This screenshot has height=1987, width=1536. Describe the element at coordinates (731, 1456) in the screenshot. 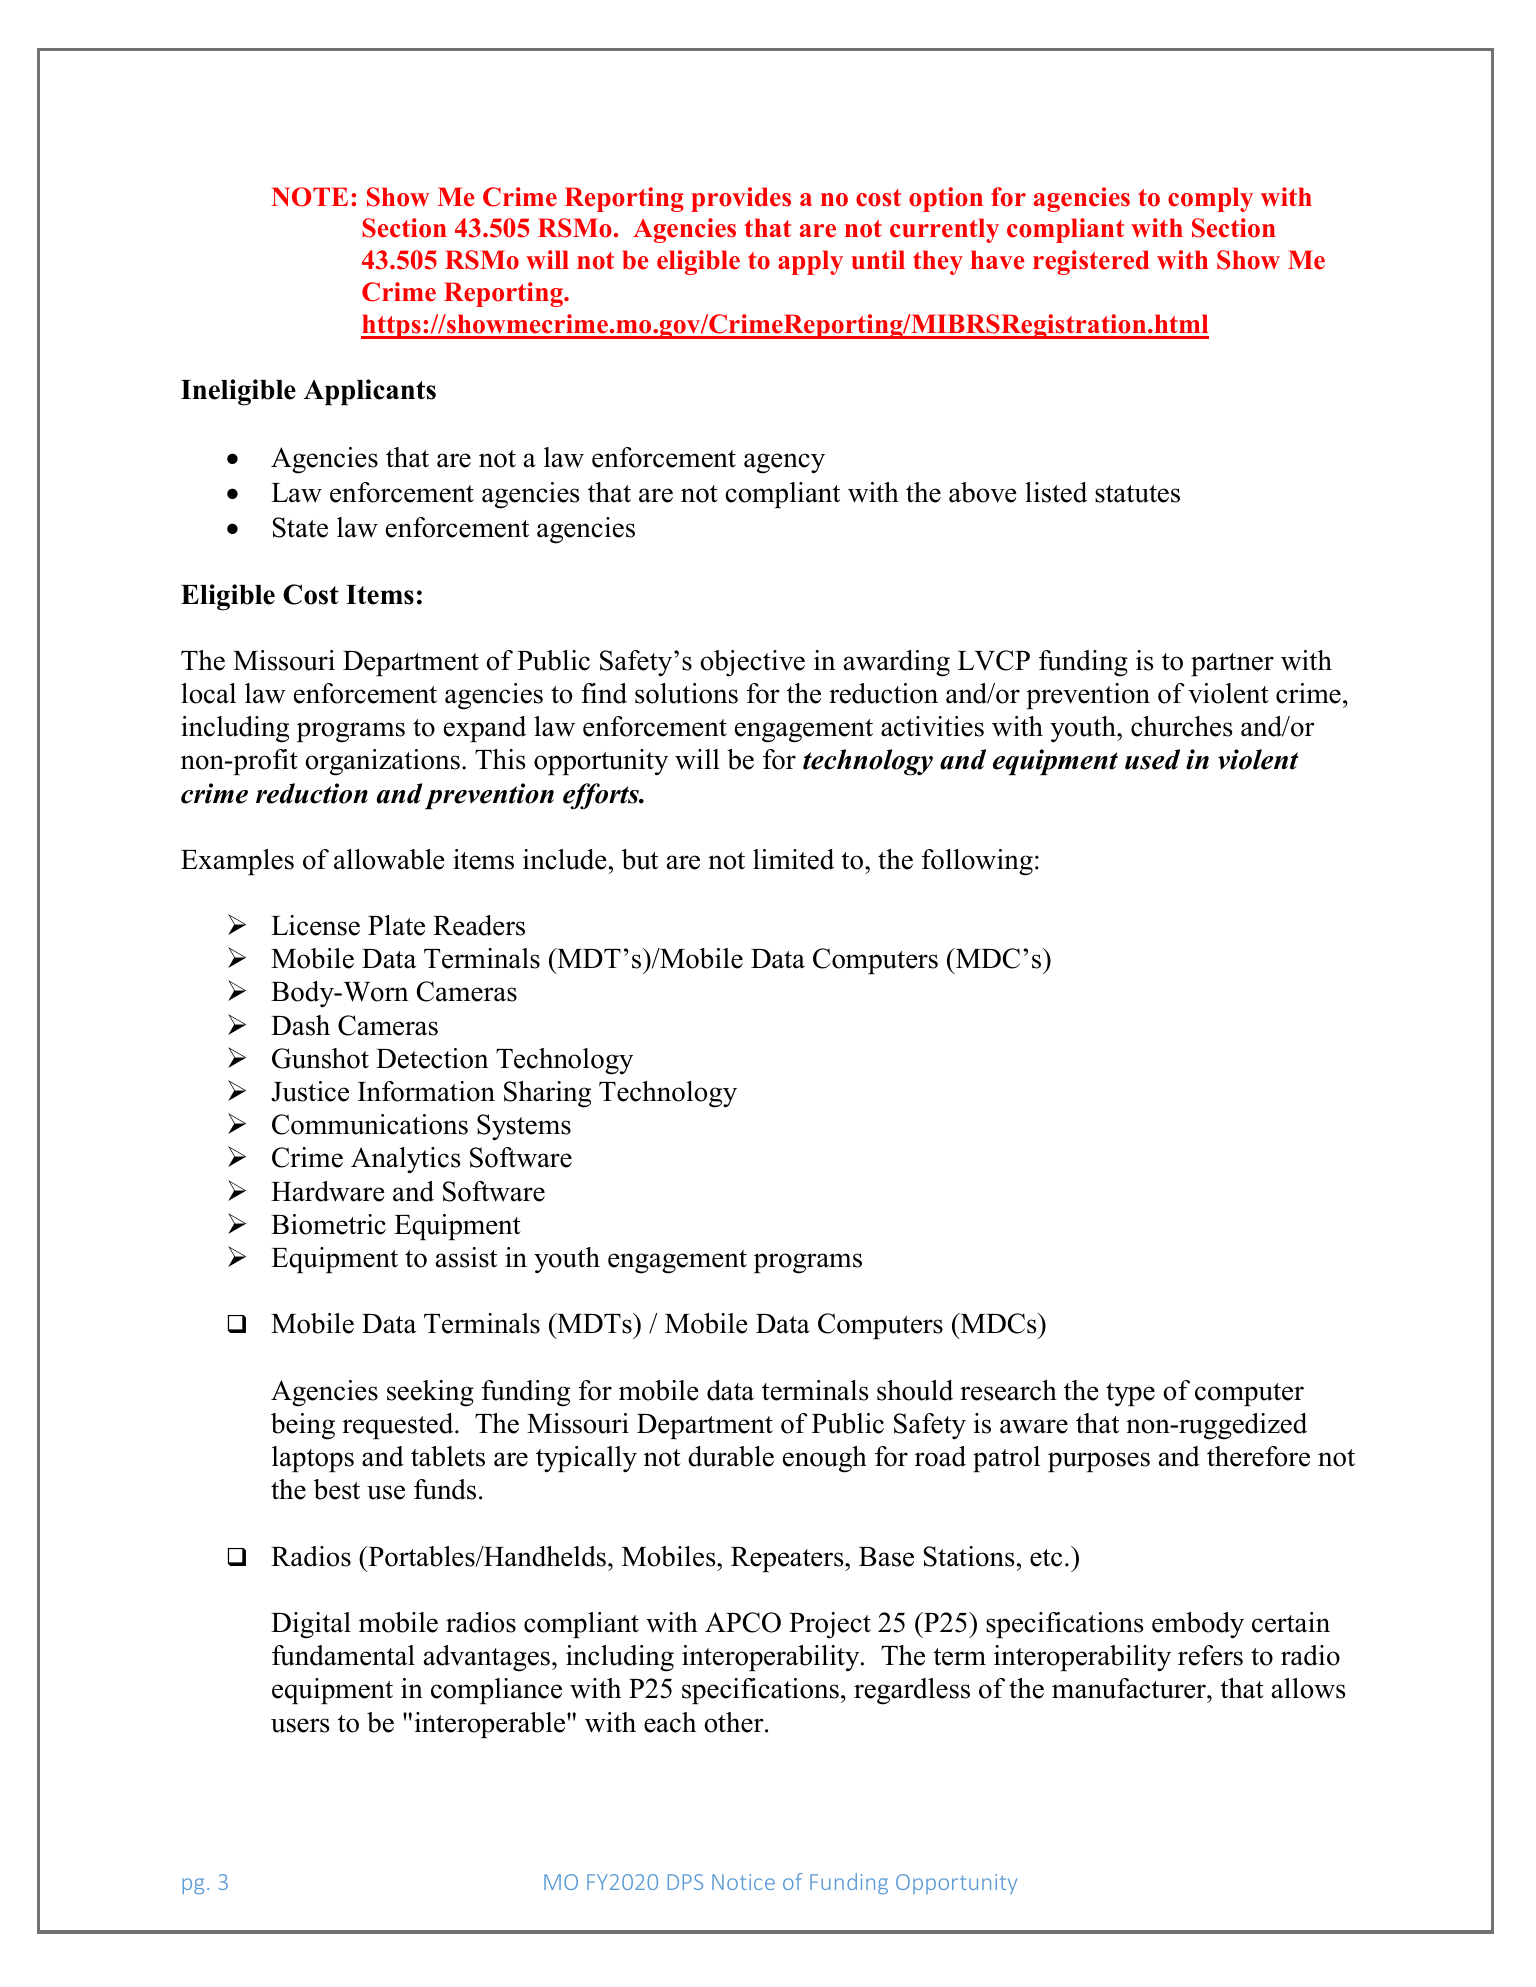

I see `durable` at that location.
